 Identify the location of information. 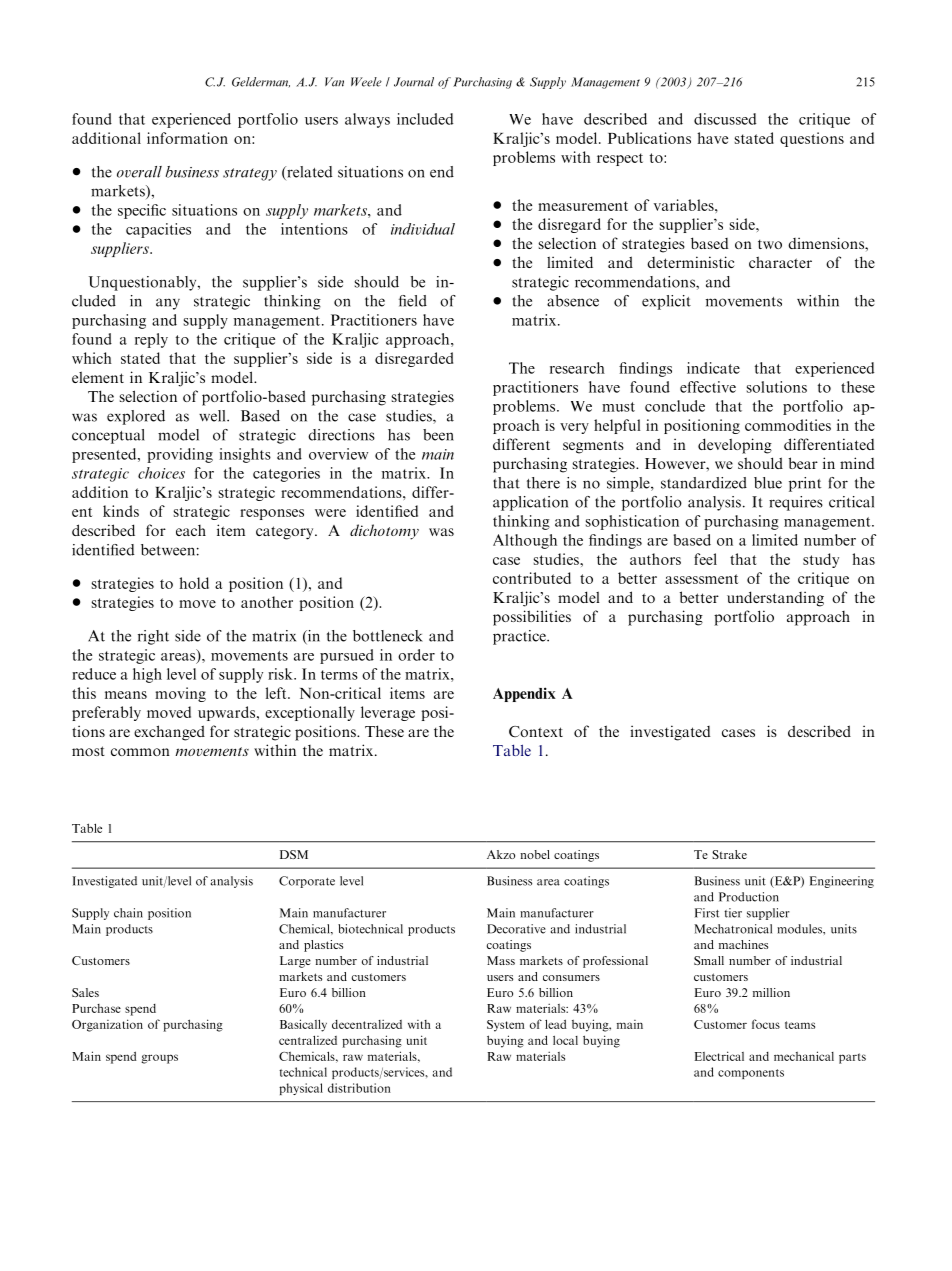
(187, 138).
